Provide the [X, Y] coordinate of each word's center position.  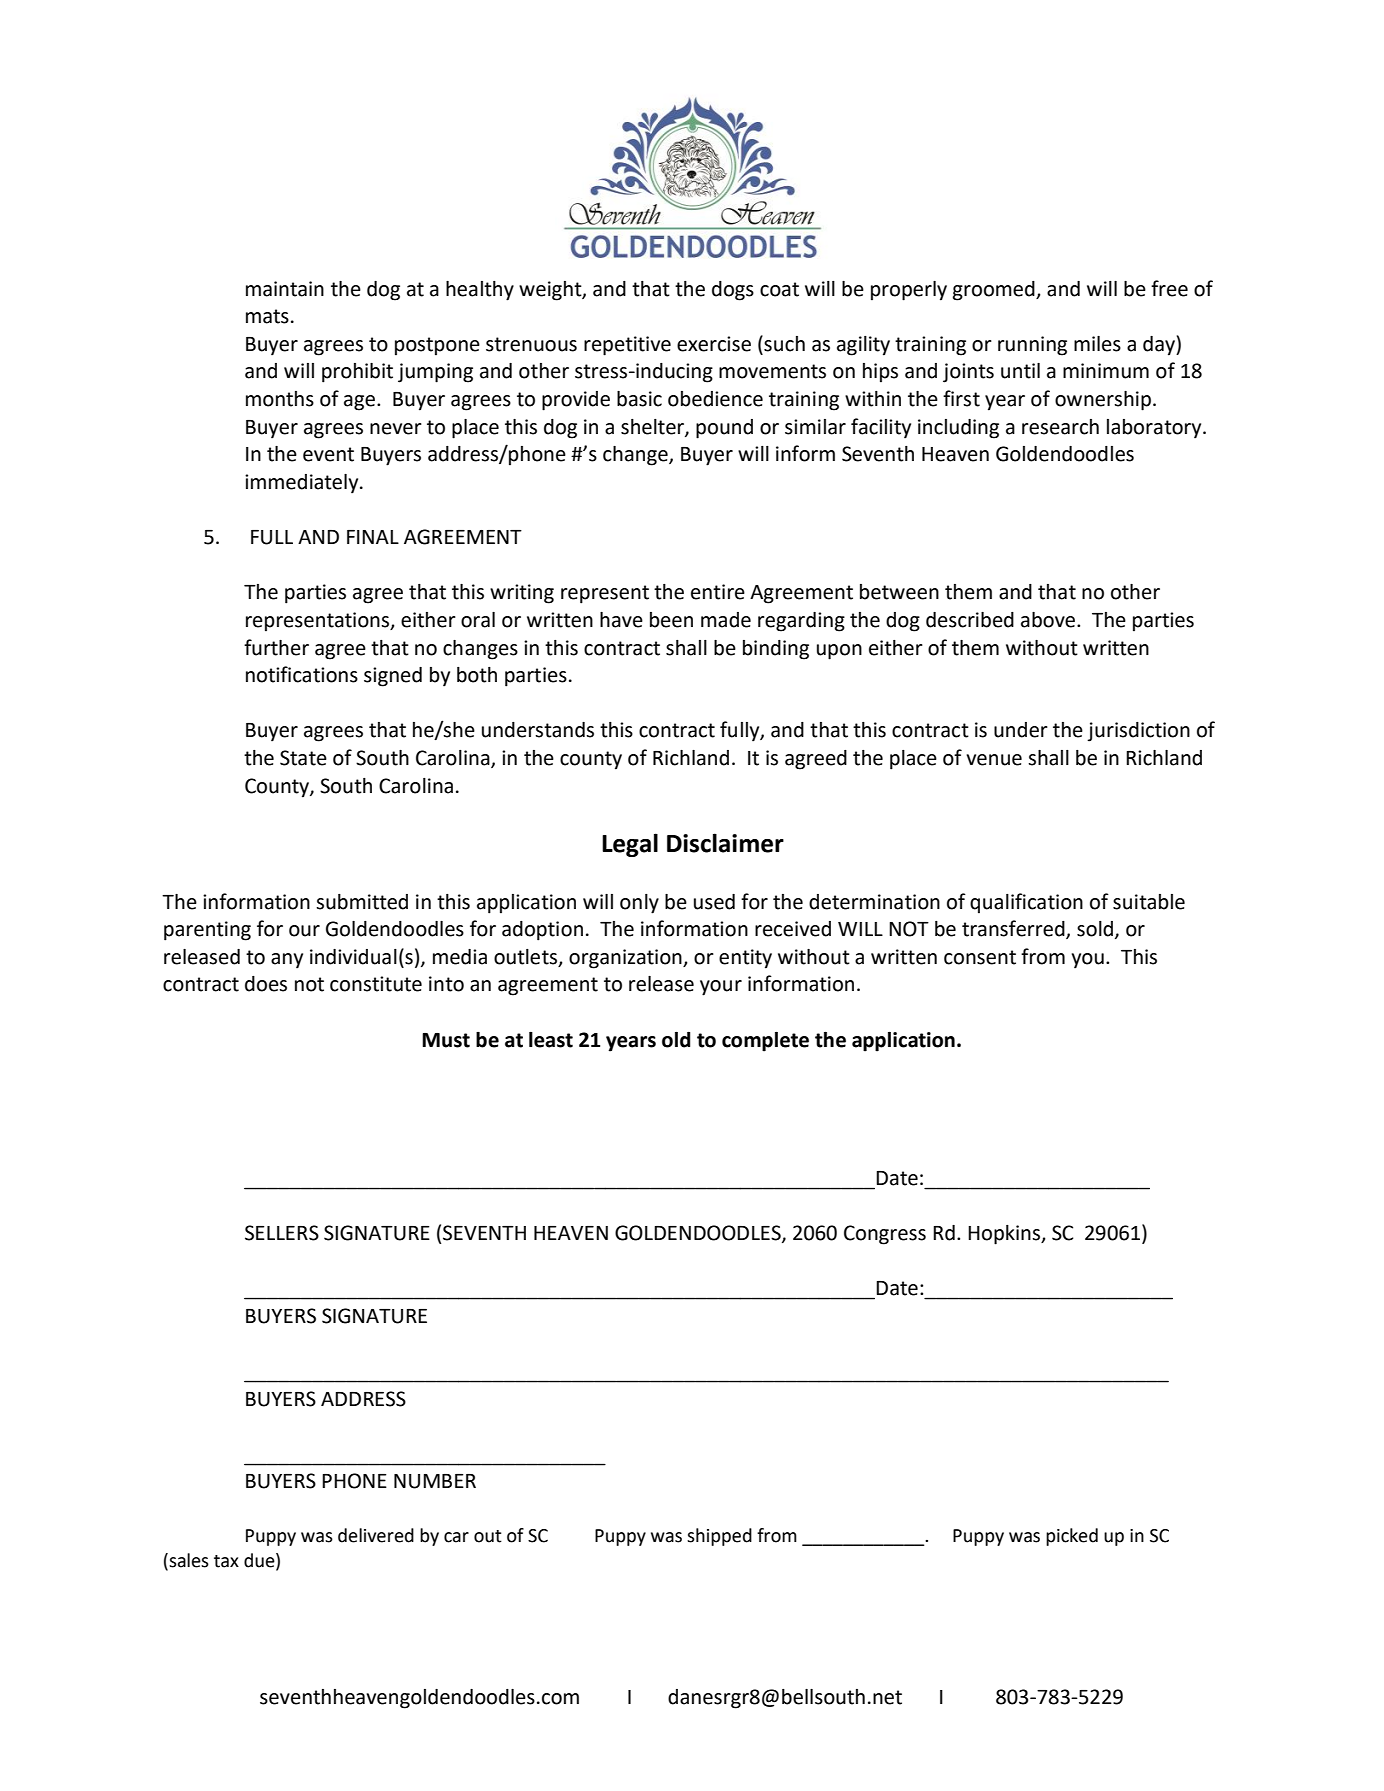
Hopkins [1005, 1235]
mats [267, 316]
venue [994, 760]
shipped [719, 1537]
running [1032, 346]
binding [776, 650]
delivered [376, 1535]
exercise [714, 344]
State [303, 758]
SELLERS [282, 1233]
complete [765, 1041]
